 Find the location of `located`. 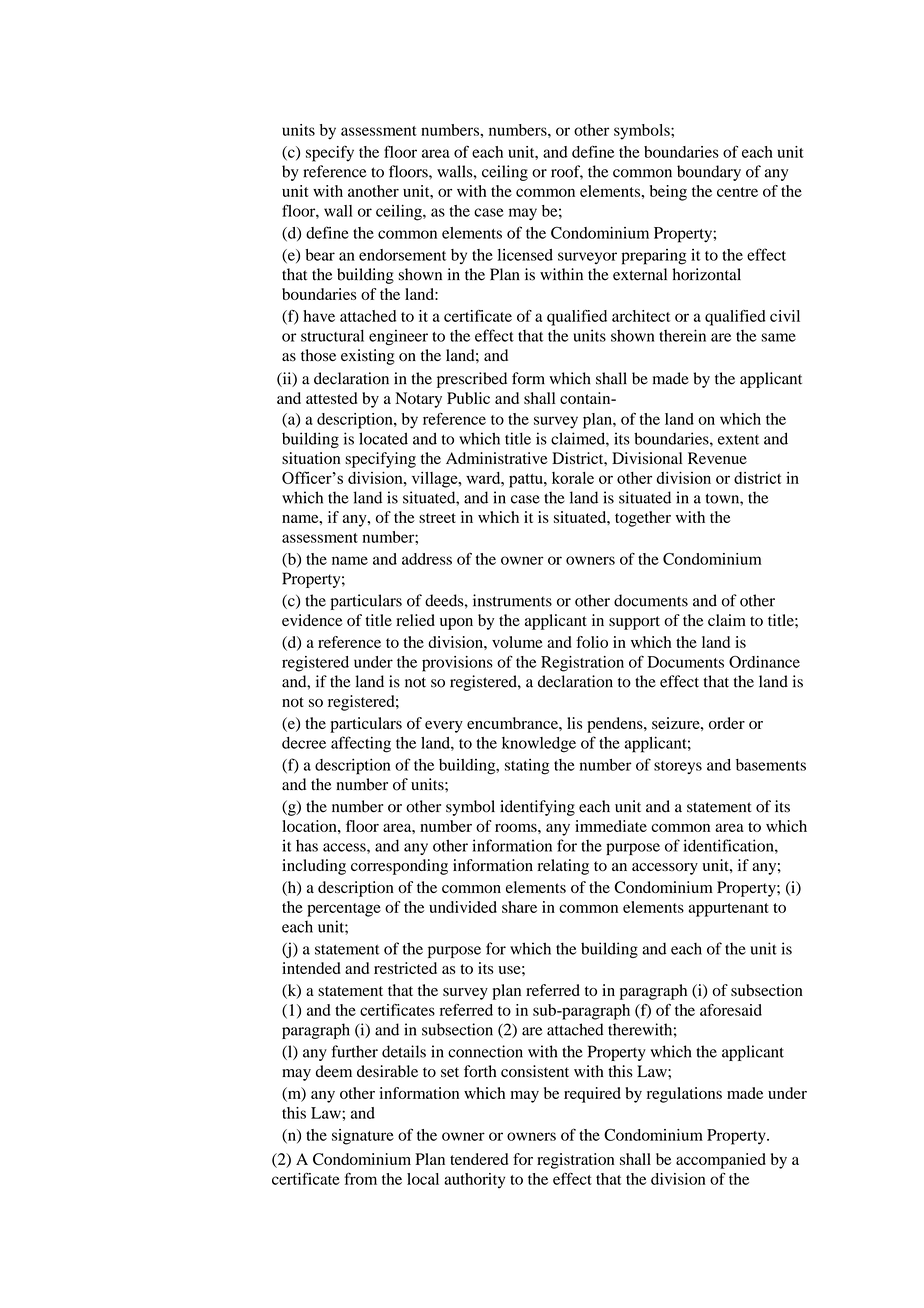

located is located at coordinates (383, 438).
